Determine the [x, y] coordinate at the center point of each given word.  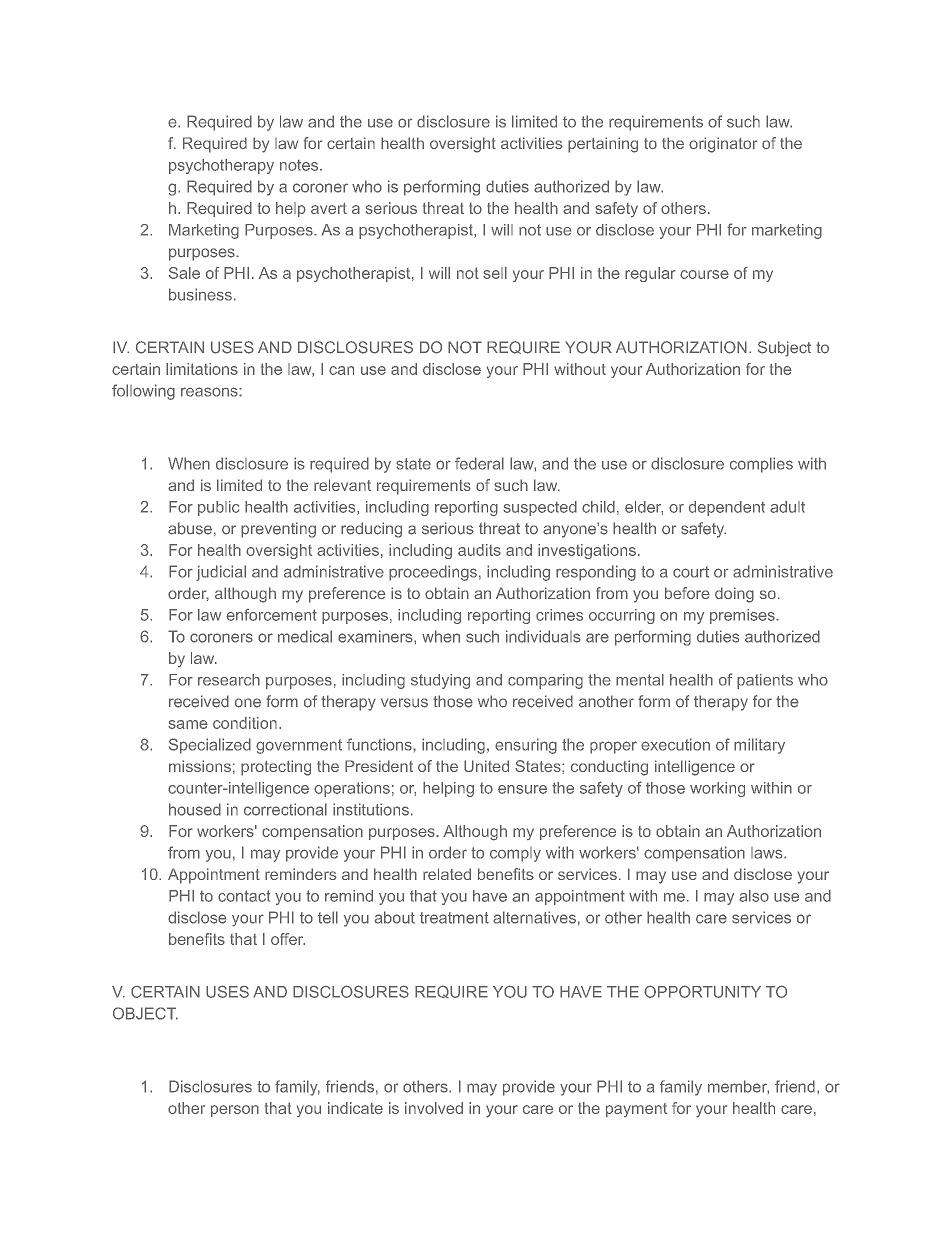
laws [766, 853]
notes [299, 165]
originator [723, 145]
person [235, 1111]
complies [761, 465]
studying [440, 681]
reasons [210, 392]
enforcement [271, 615]
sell [495, 273]
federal [479, 463]
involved [434, 1108]
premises [743, 616]
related [447, 874]
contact [244, 896]
